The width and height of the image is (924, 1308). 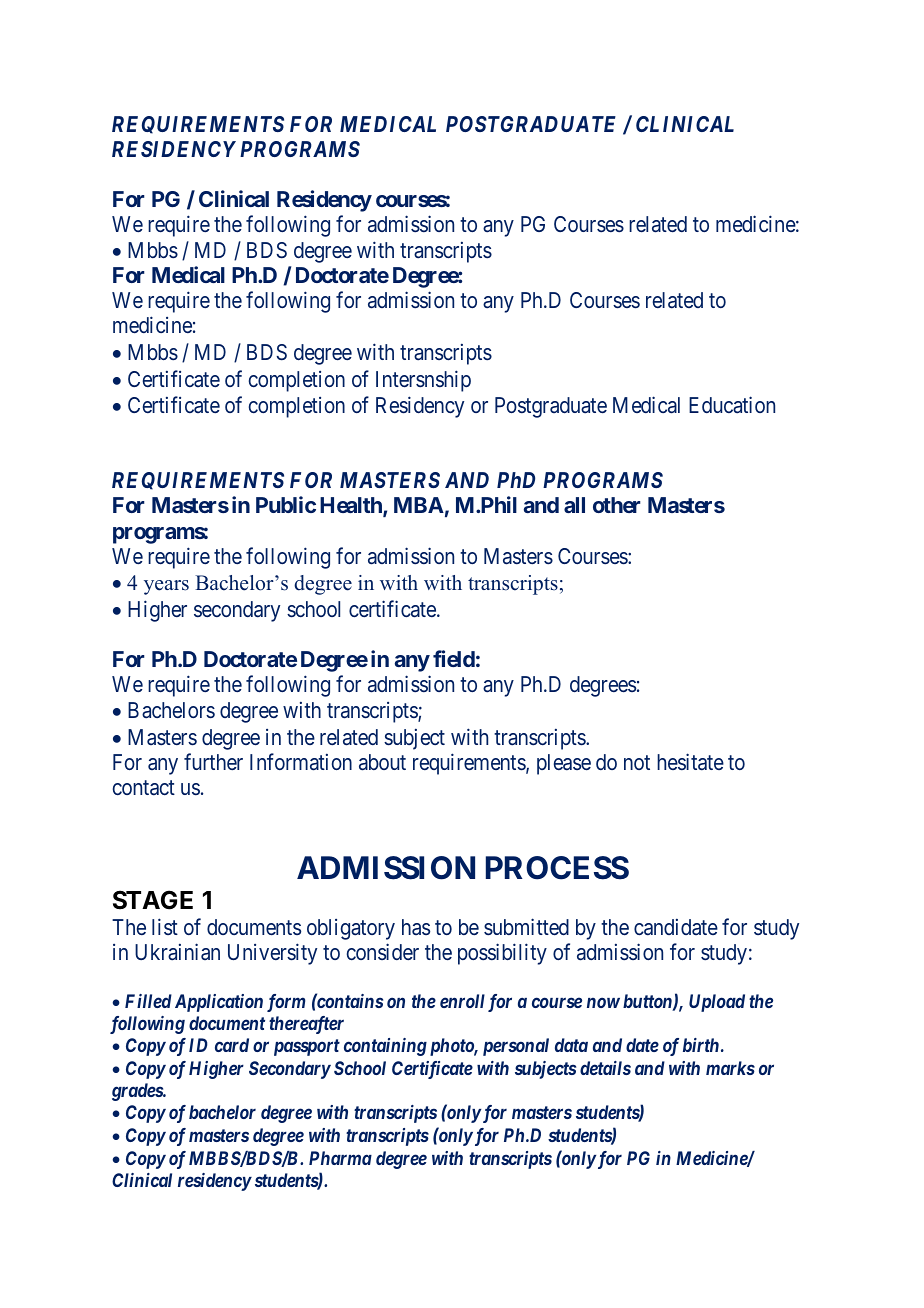 I want to click on Pharma, so click(x=340, y=1158).
